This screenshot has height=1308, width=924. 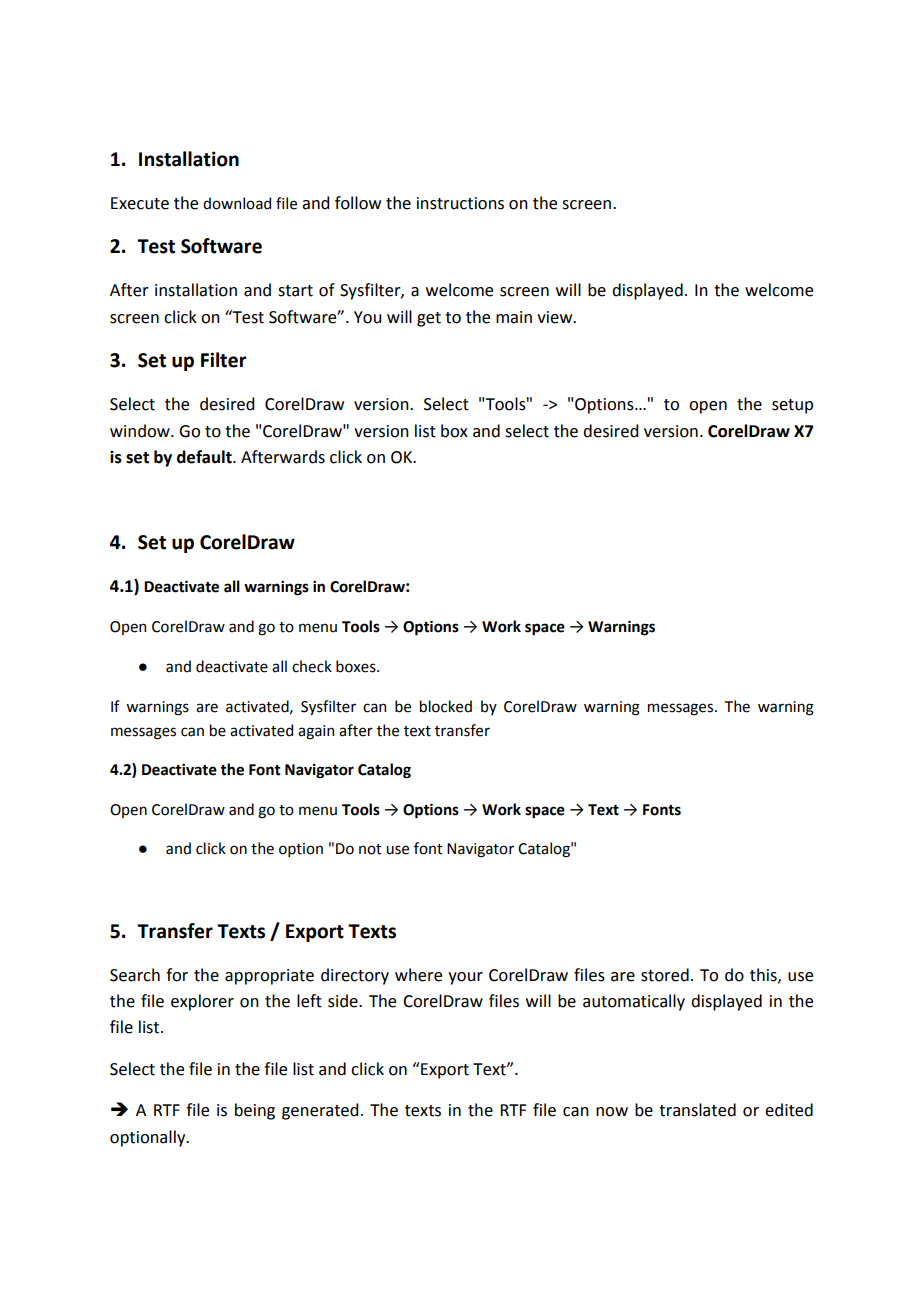 I want to click on boxes, so click(x=357, y=666).
